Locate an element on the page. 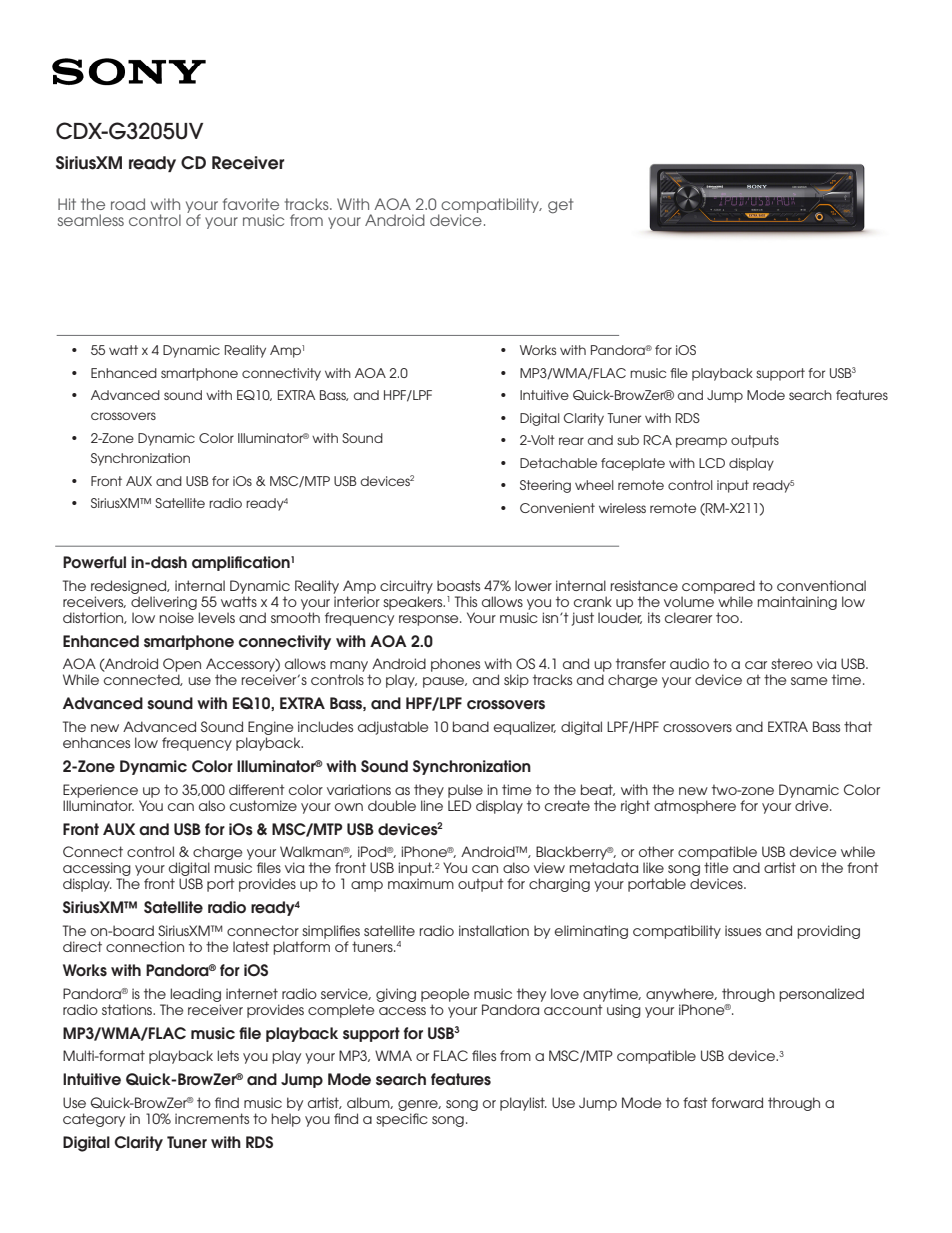 This image has width=952, height=1233. road is located at coordinates (128, 204).
